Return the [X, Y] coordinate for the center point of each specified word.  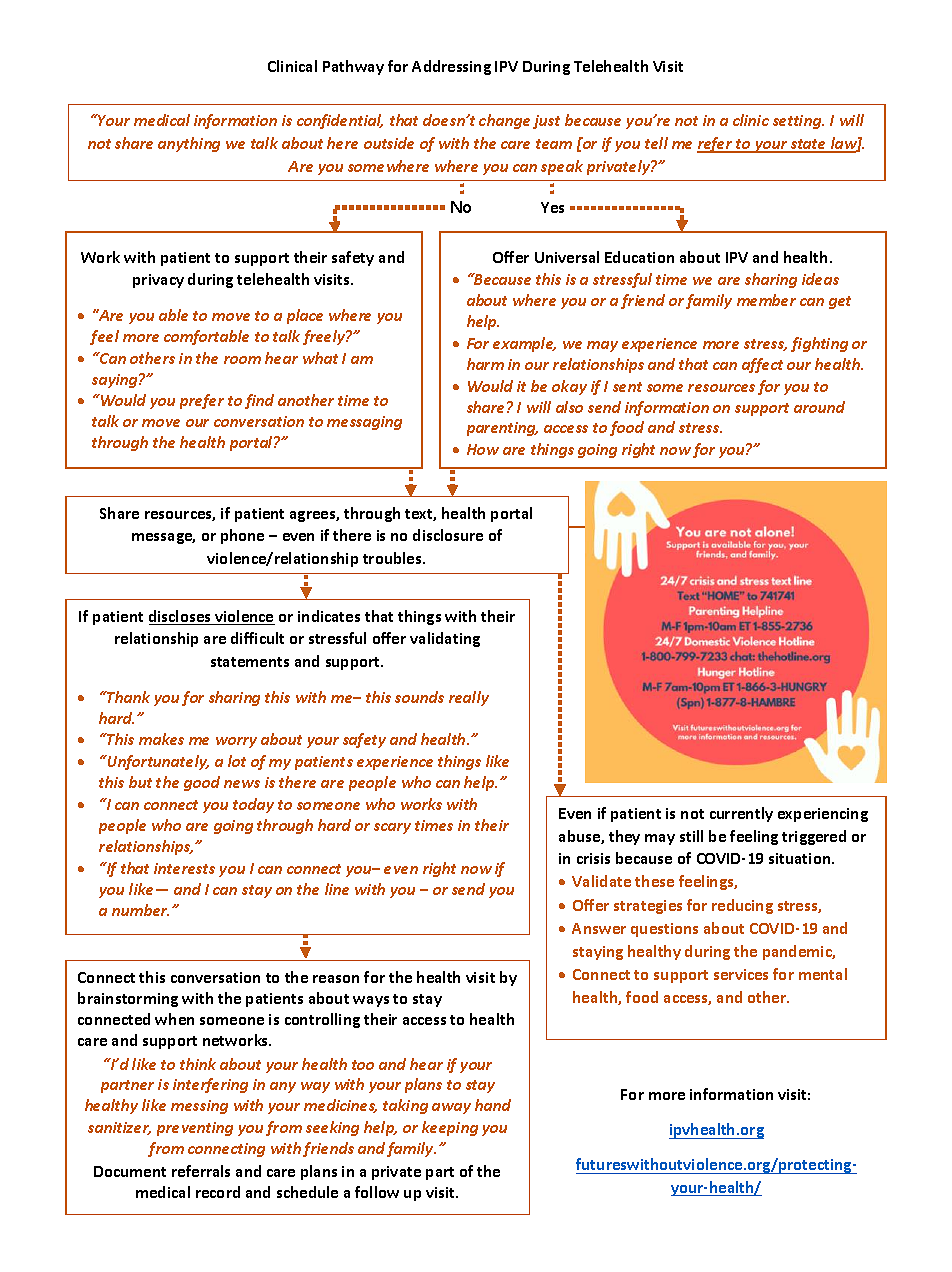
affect [762, 365]
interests [184, 868]
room [242, 360]
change [504, 121]
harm [485, 364]
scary [392, 828]
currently [741, 814]
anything [189, 144]
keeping [450, 1128]
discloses [181, 617]
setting [798, 122]
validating [445, 639]
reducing [742, 906]
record [218, 1192]
